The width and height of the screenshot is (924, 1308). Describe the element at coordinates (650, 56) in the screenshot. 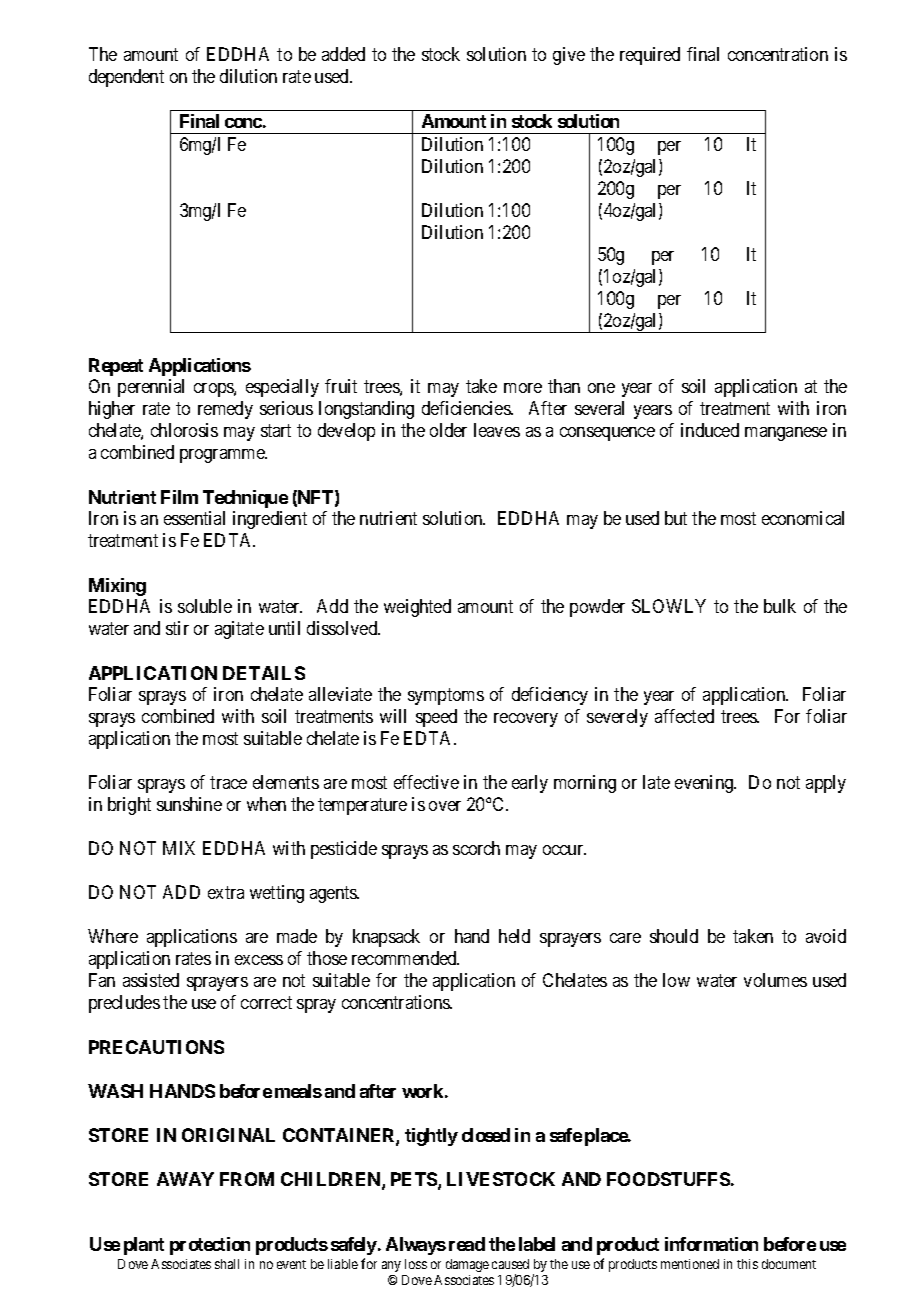

I see `required` at that location.
